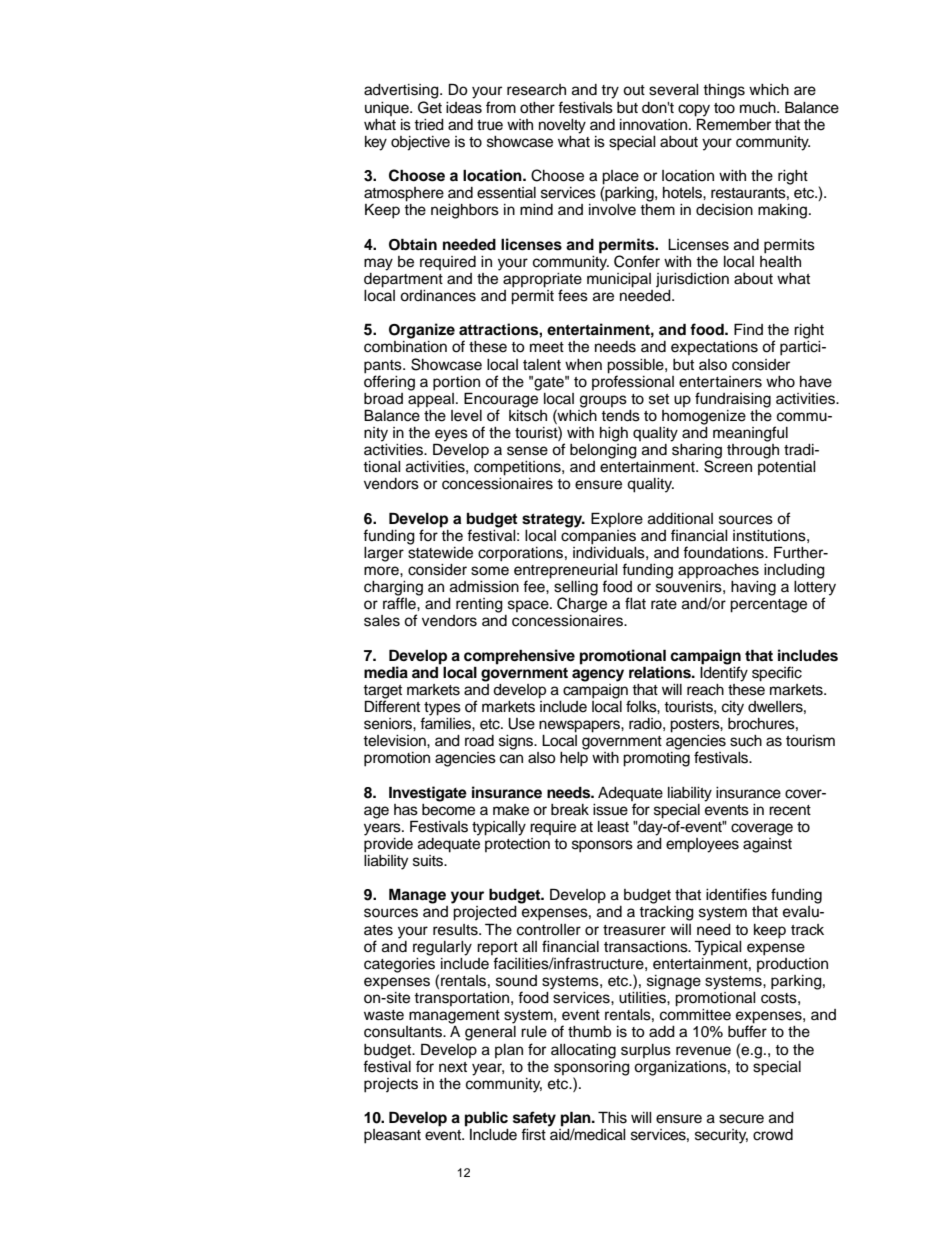  Describe the element at coordinates (602, 846) in the screenshot. I see `sponsors` at that location.
